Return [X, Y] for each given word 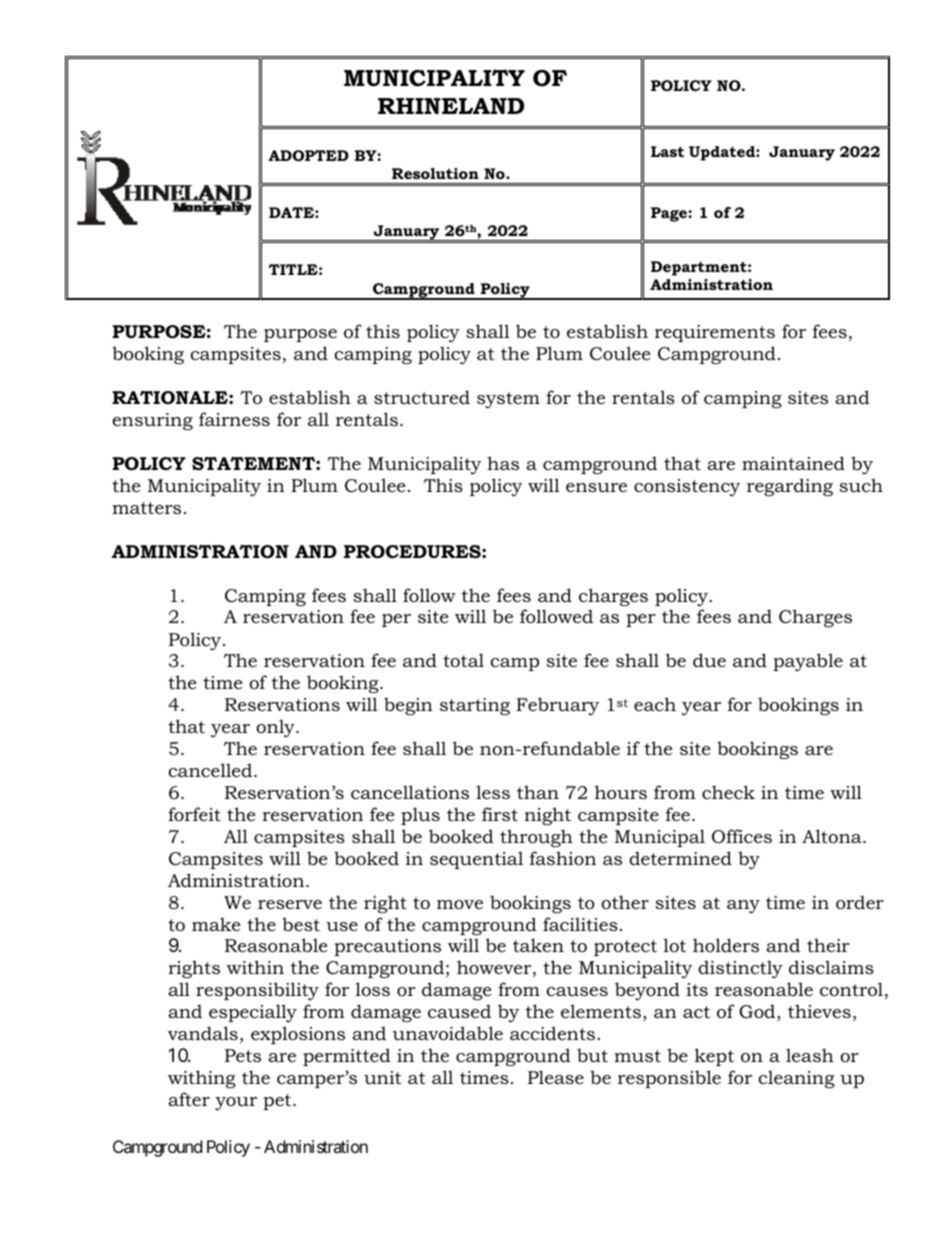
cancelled [211, 770]
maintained [793, 463]
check [728, 792]
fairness [234, 419]
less [493, 792]
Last [667, 151]
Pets [243, 1055]
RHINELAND [451, 106]
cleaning [796, 1079]
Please [556, 1077]
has [503, 463]
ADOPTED [308, 155]
